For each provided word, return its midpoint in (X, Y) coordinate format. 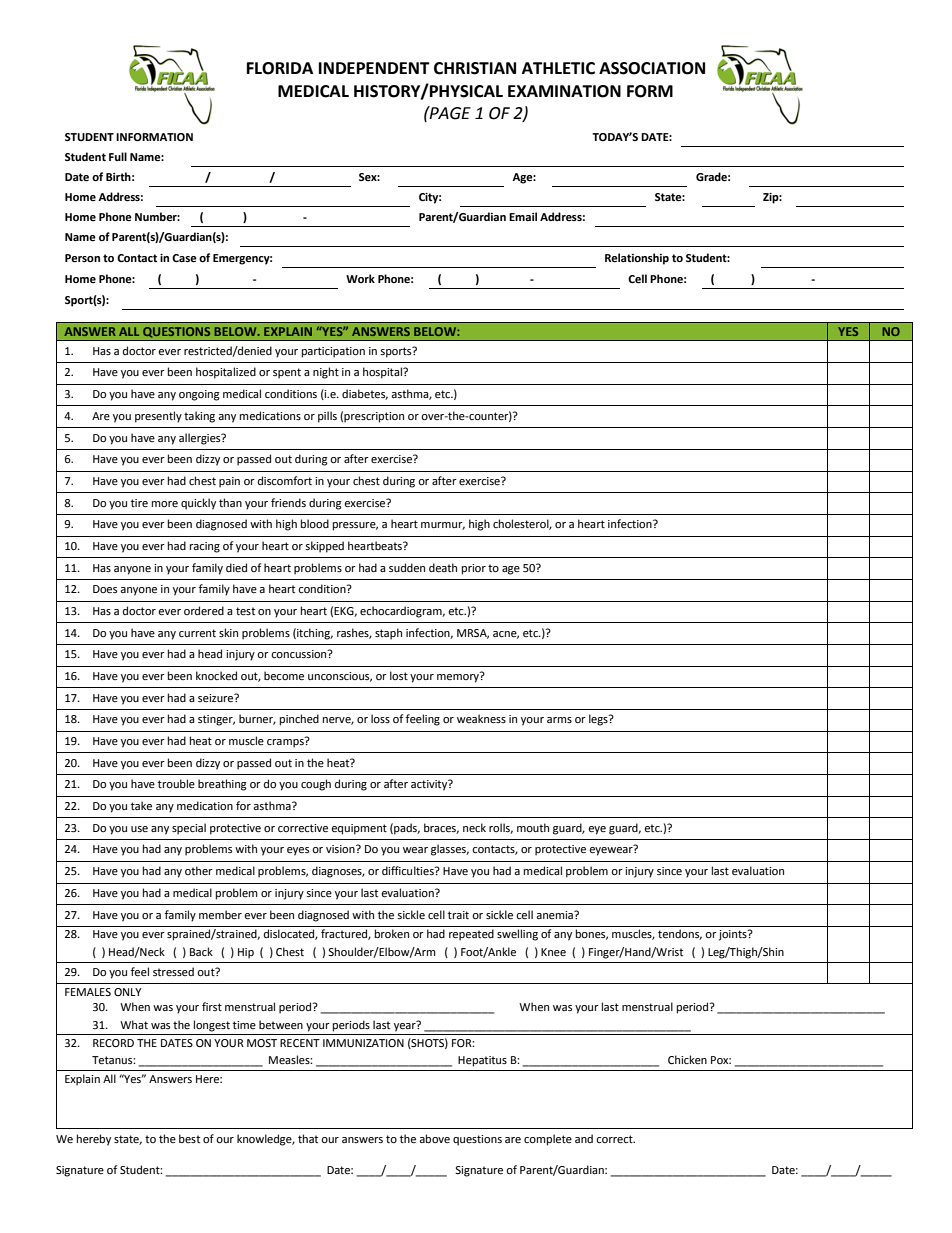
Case (184, 258)
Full (118, 156)
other (199, 871)
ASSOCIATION (652, 68)
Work (360, 278)
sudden (407, 568)
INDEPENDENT (374, 68)
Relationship (637, 259)
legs (599, 720)
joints (734, 935)
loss (380, 719)
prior (474, 569)
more (165, 504)
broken (392, 934)
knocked (216, 676)
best (189, 1139)
